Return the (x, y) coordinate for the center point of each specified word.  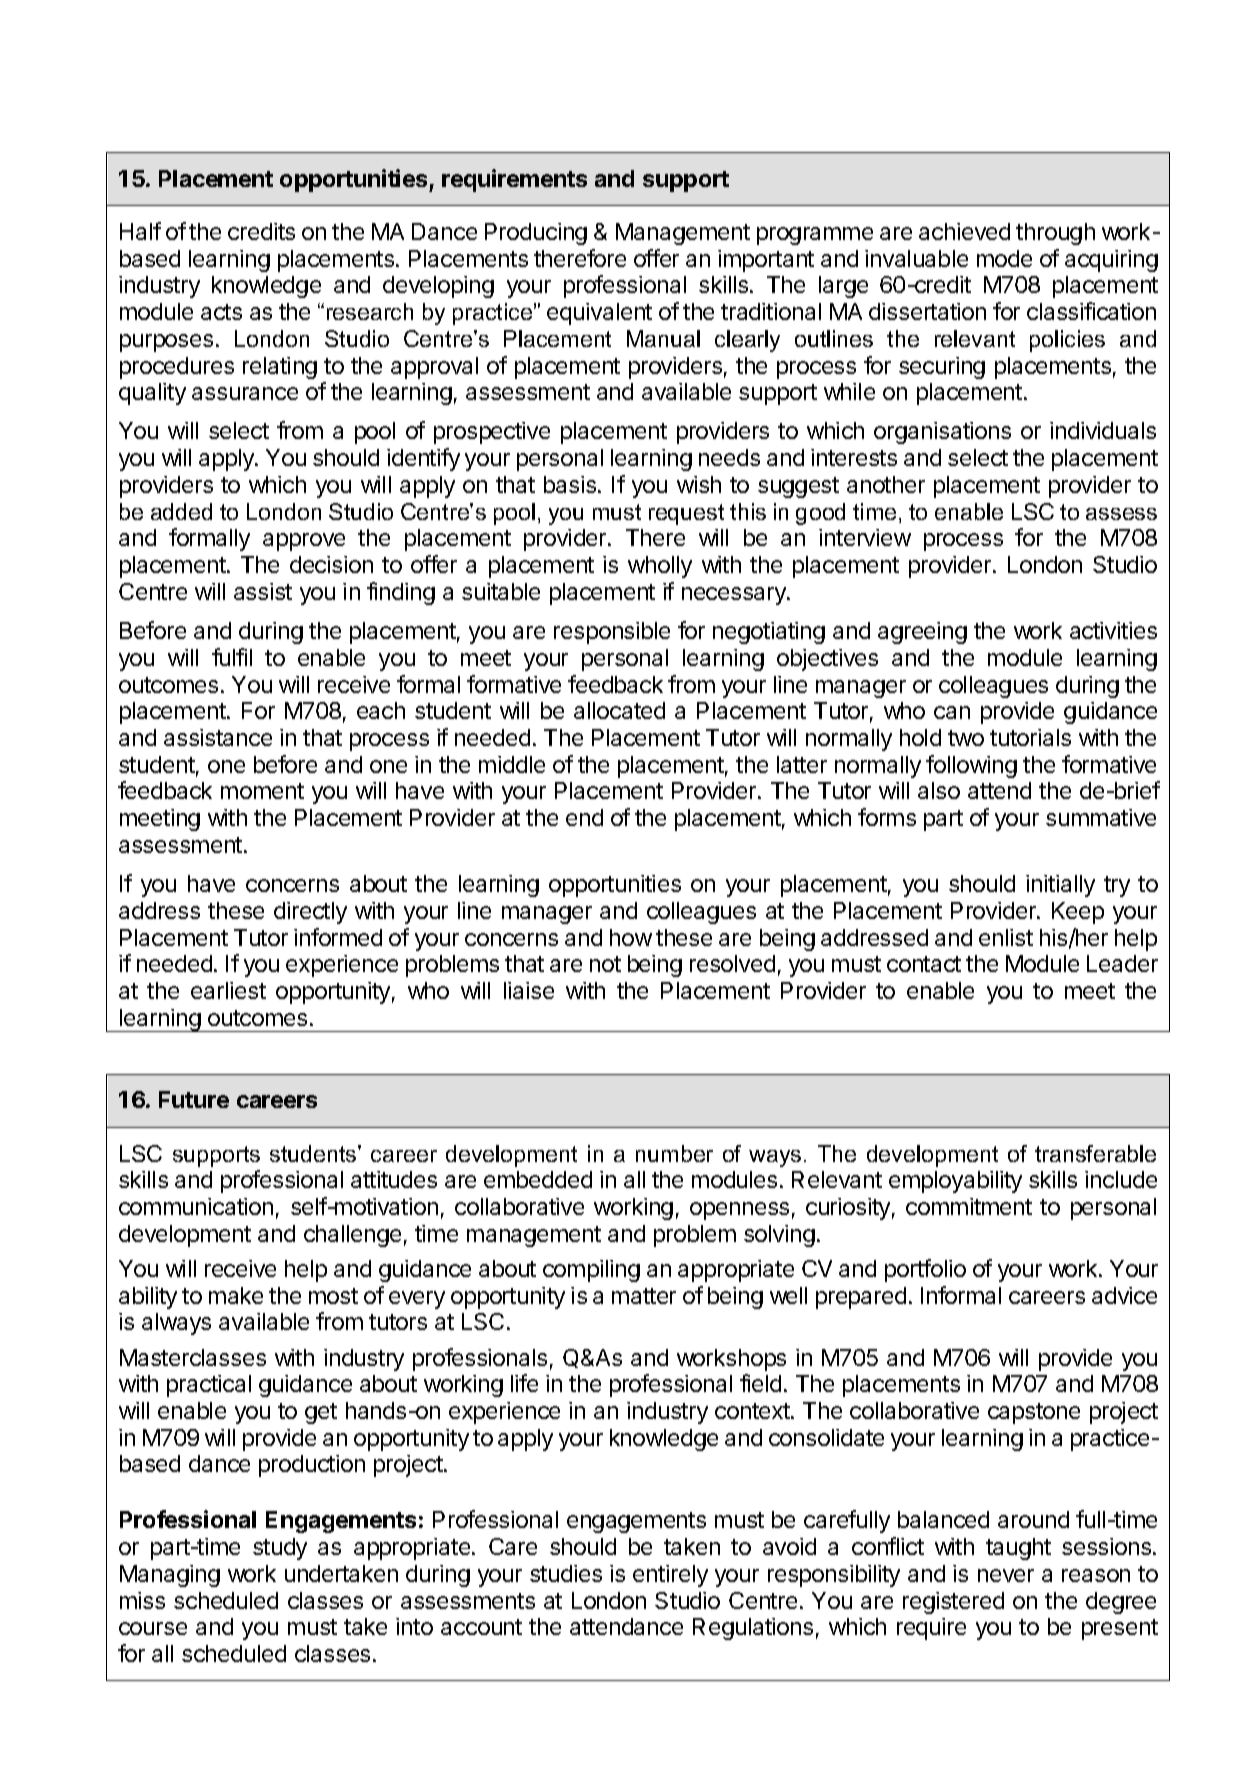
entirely (670, 1576)
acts (221, 312)
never (1006, 1575)
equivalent (599, 314)
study (280, 1549)
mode (1004, 258)
